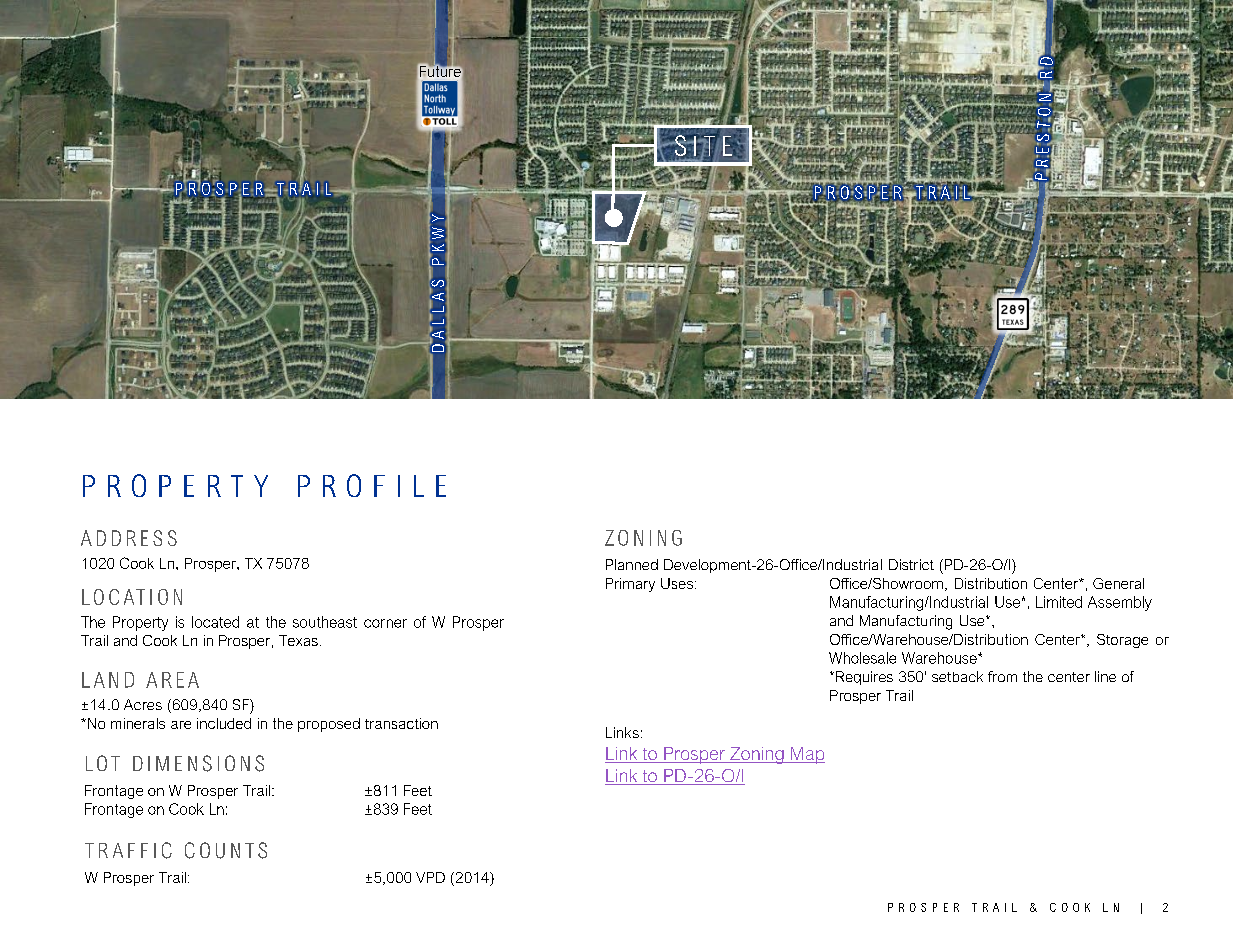 This screenshot has width=1233, height=952. I want to click on setback, so click(957, 676).
